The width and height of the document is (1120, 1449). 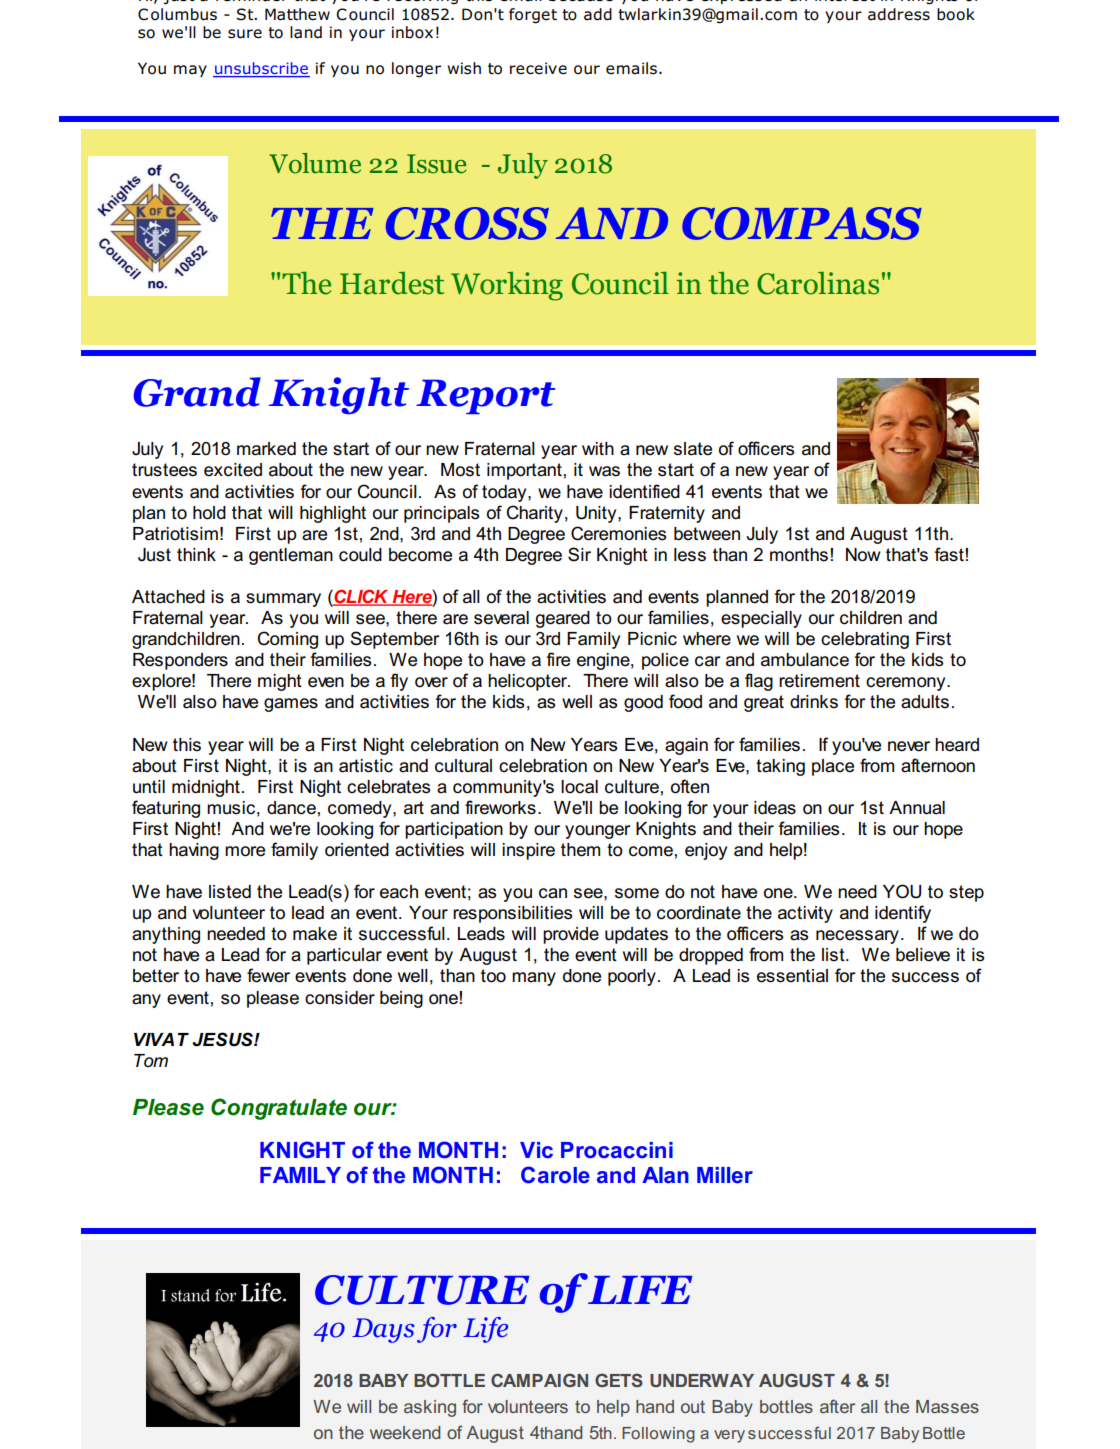 I want to click on CAMPAIGN, so click(x=539, y=1380).
